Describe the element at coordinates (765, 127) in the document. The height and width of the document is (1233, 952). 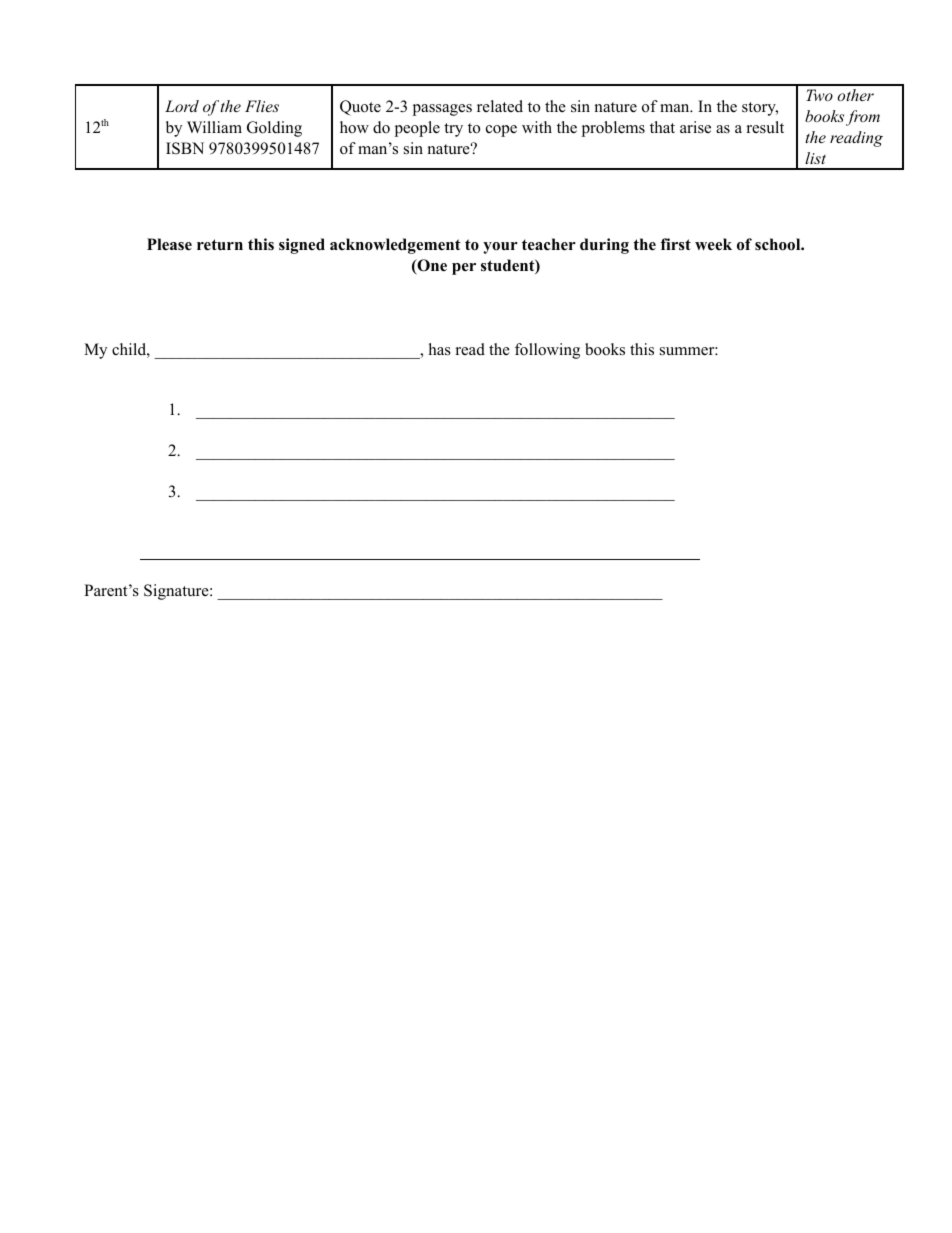
I see `result` at that location.
